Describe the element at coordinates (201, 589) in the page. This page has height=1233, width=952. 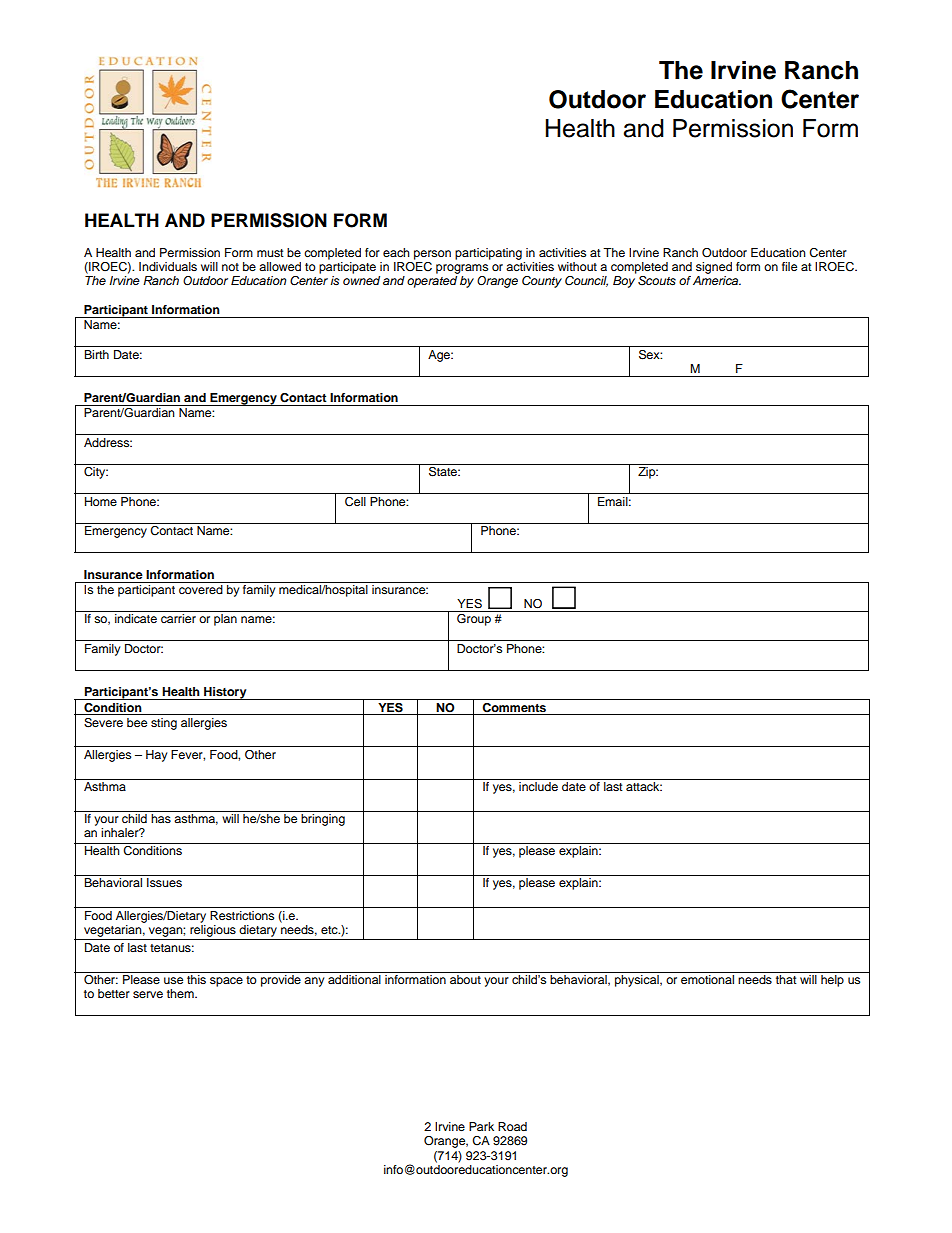
I see `covered` at that location.
